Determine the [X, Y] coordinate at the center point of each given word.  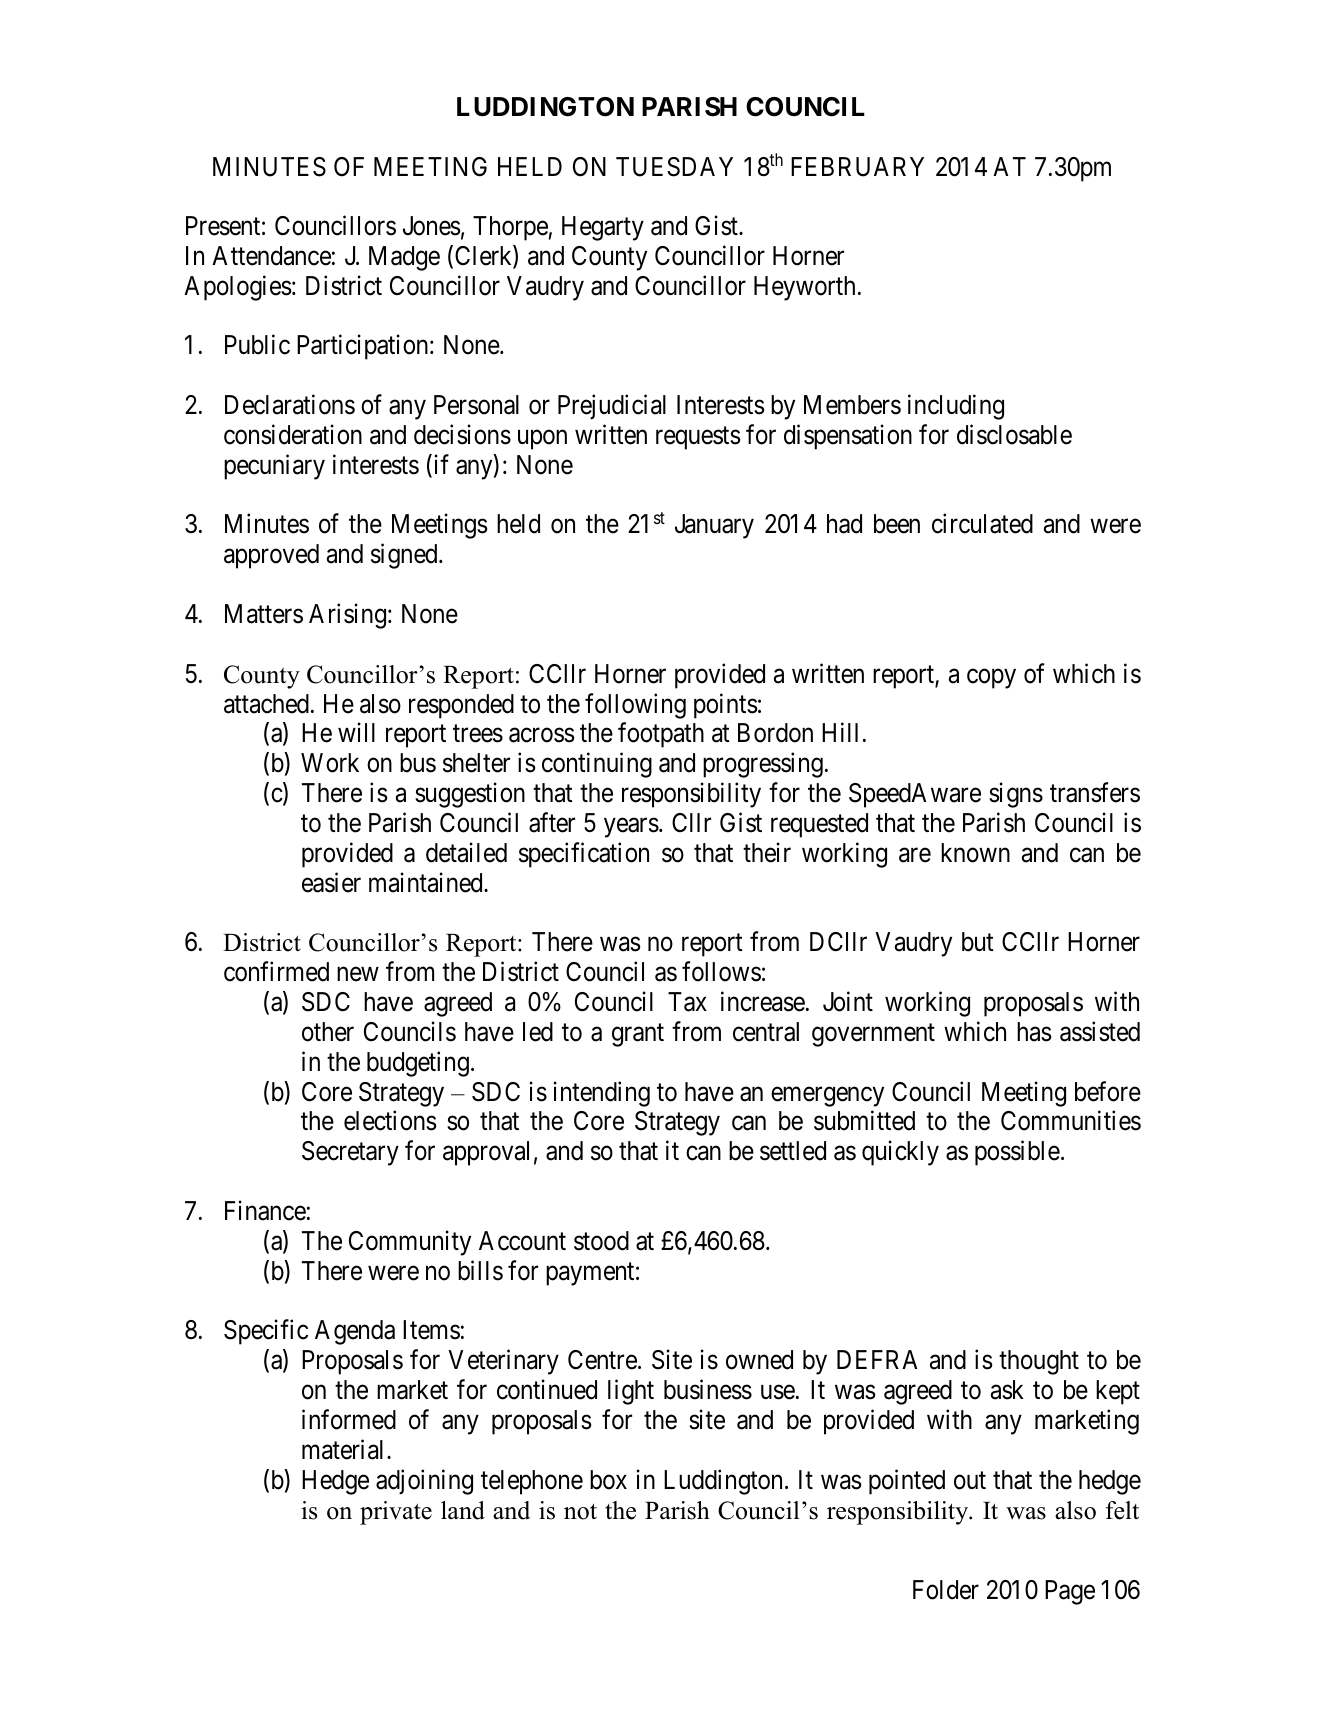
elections [390, 1121]
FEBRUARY [857, 167]
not [580, 1511]
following [635, 706]
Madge [404, 258]
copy [991, 679]
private [396, 1513]
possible [1017, 1153]
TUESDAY [674, 167]
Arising [347, 616]
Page [1070, 1592]
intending [602, 1094]
